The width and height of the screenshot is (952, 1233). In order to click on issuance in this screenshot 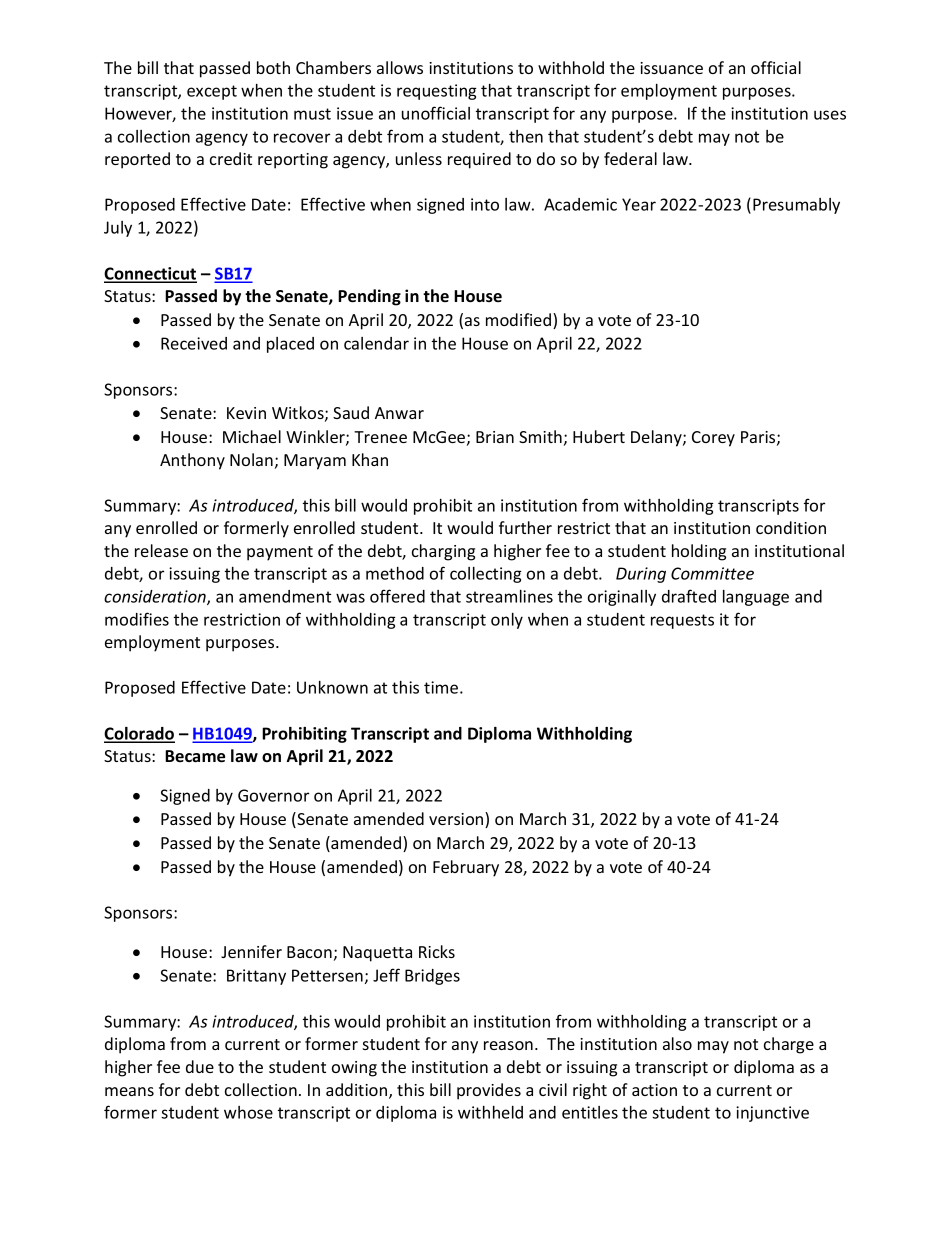, I will do `click(671, 68)`.
